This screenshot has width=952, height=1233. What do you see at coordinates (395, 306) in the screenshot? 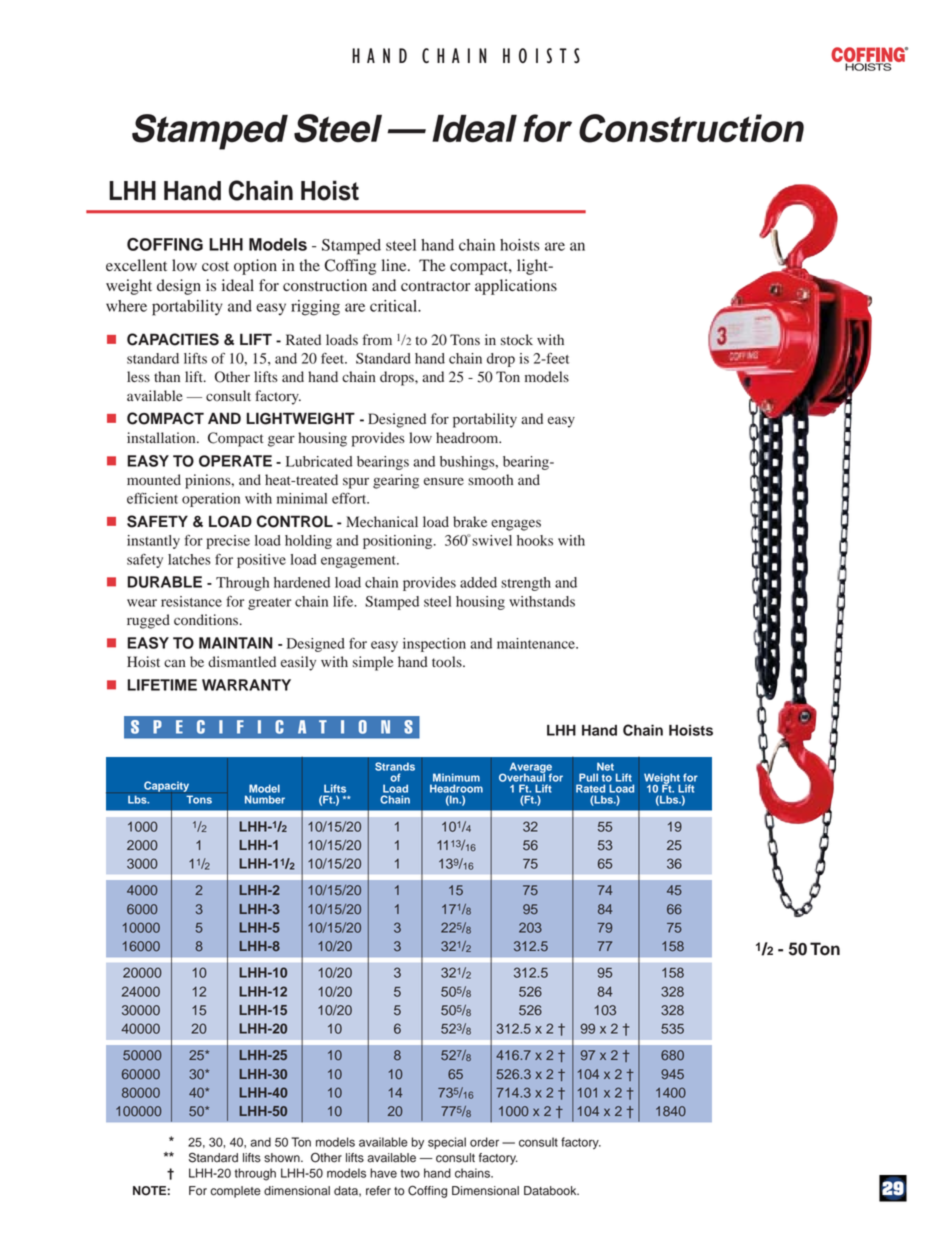
I see `critical` at bounding box center [395, 306].
